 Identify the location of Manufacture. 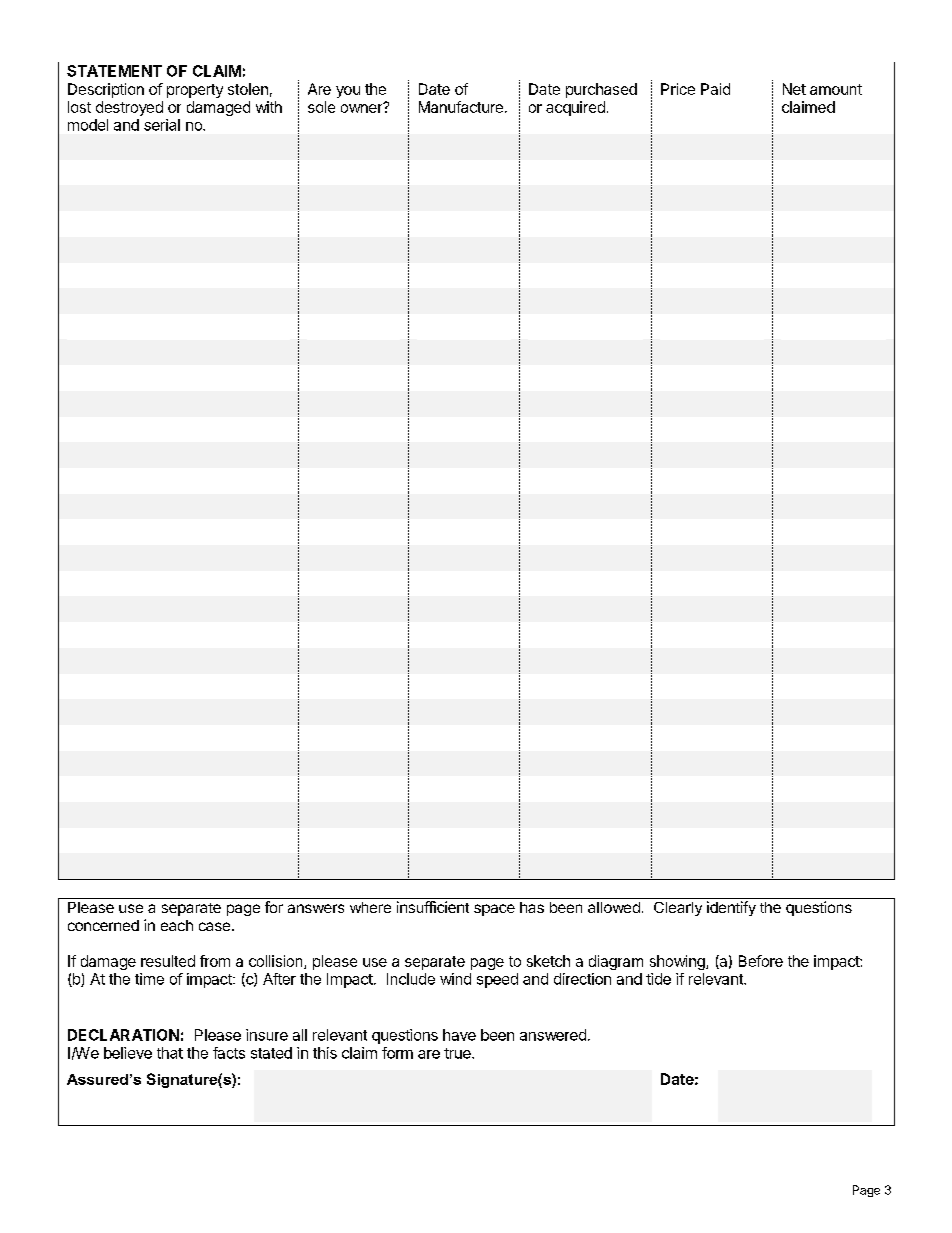
(461, 107).
